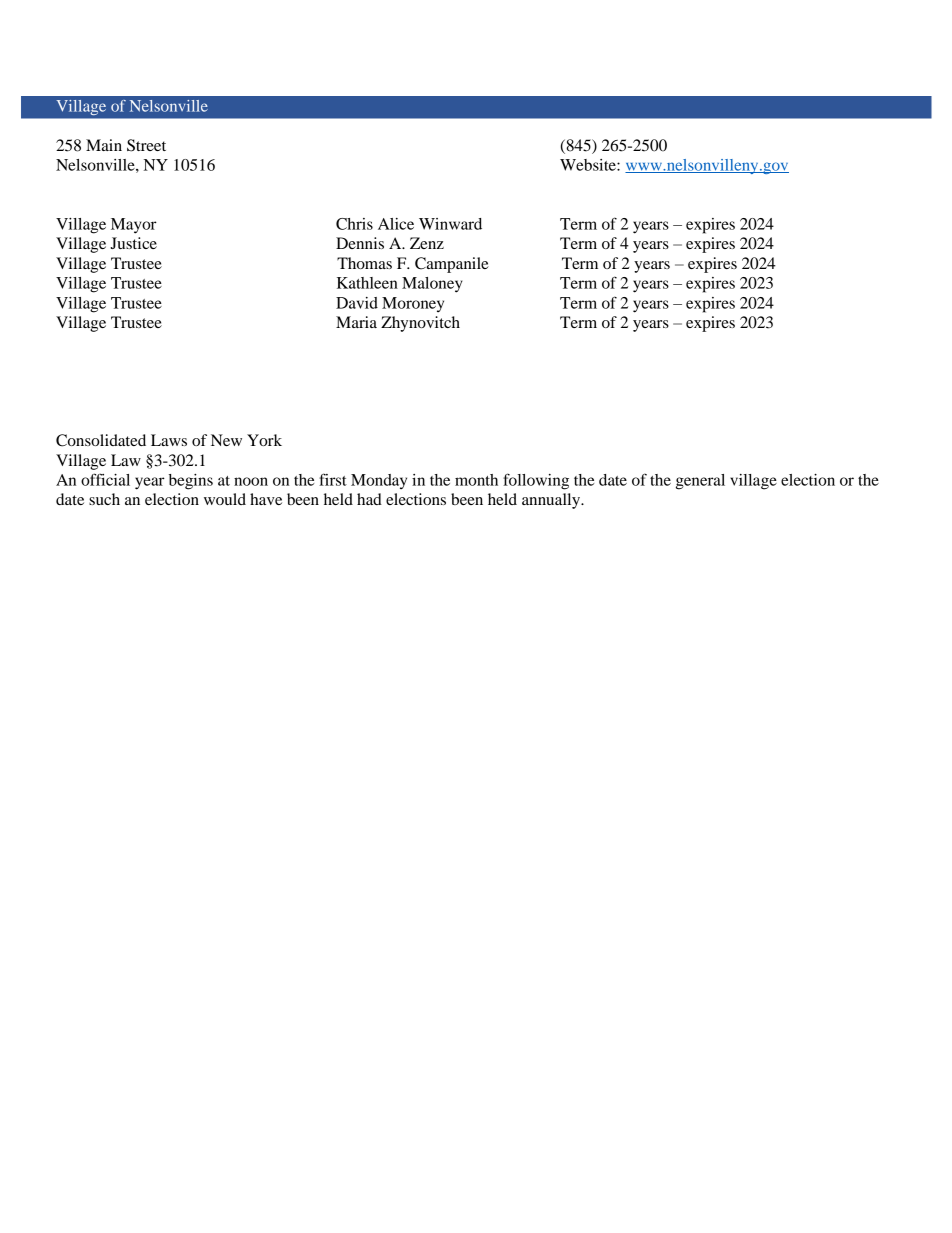 This image has width=952, height=1233. What do you see at coordinates (169, 440) in the image?
I see `Laws` at bounding box center [169, 440].
